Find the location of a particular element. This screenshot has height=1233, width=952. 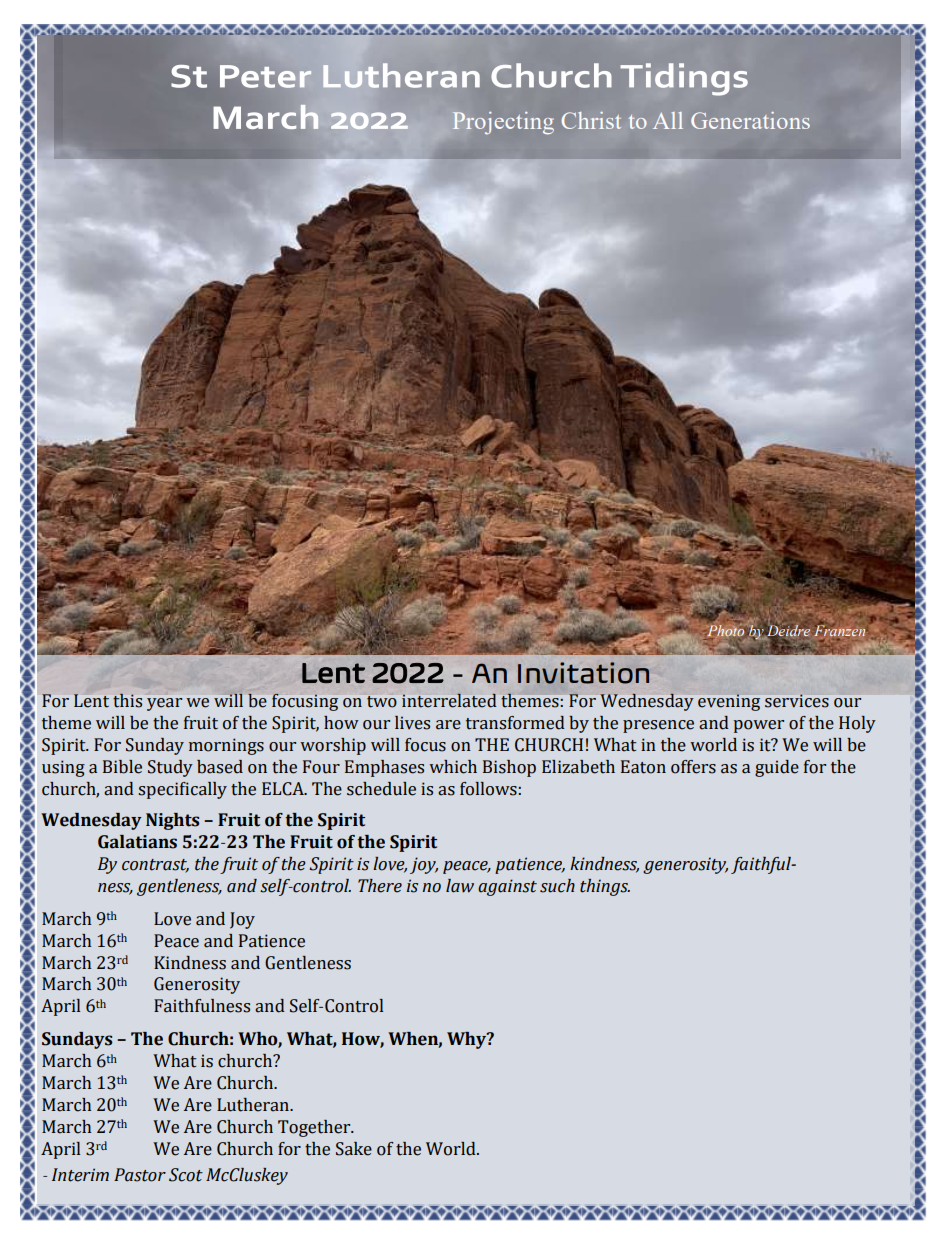

power is located at coordinates (759, 726).
